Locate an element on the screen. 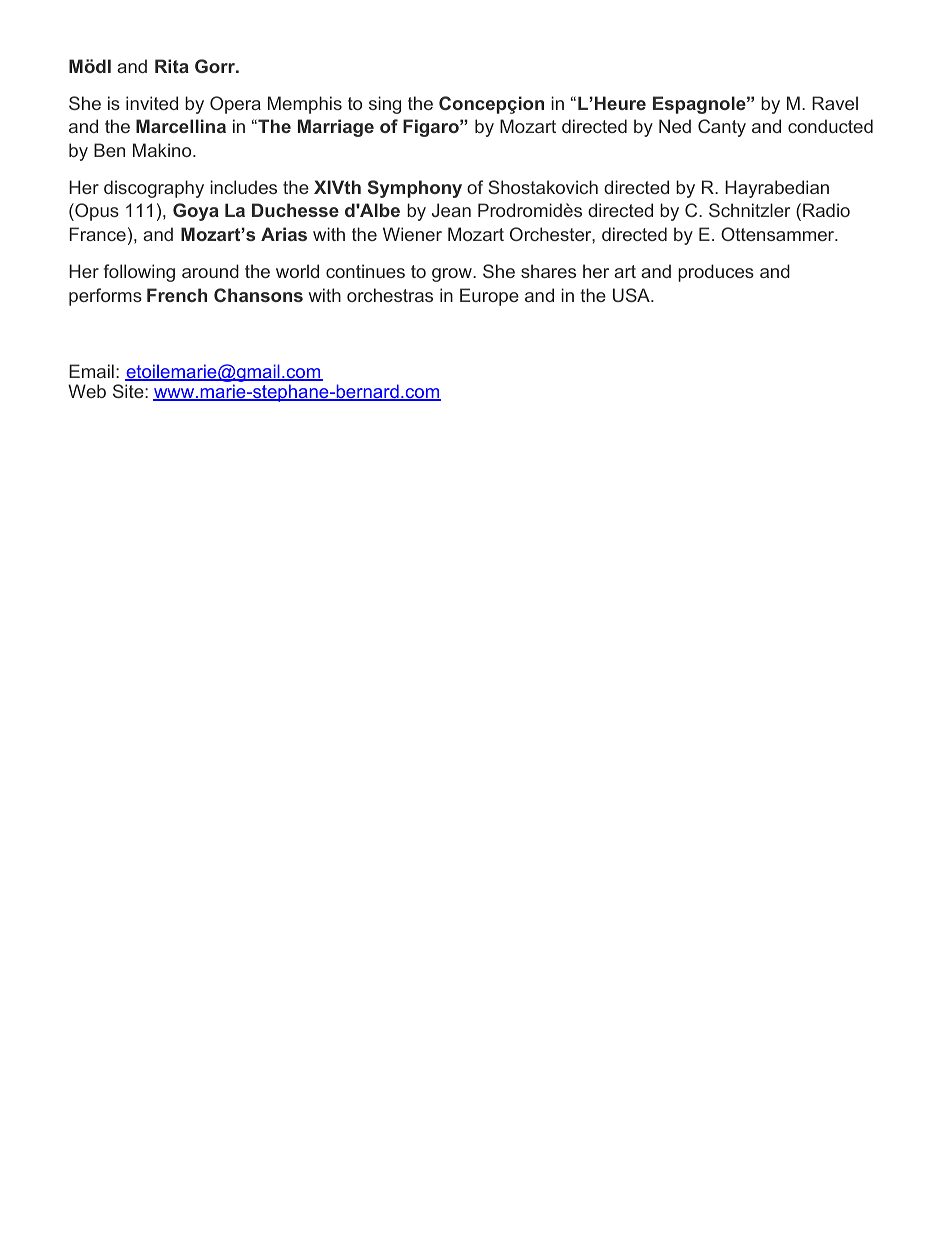 Image resolution: width=952 pixels, height=1233 pixels. USA is located at coordinates (632, 295).
